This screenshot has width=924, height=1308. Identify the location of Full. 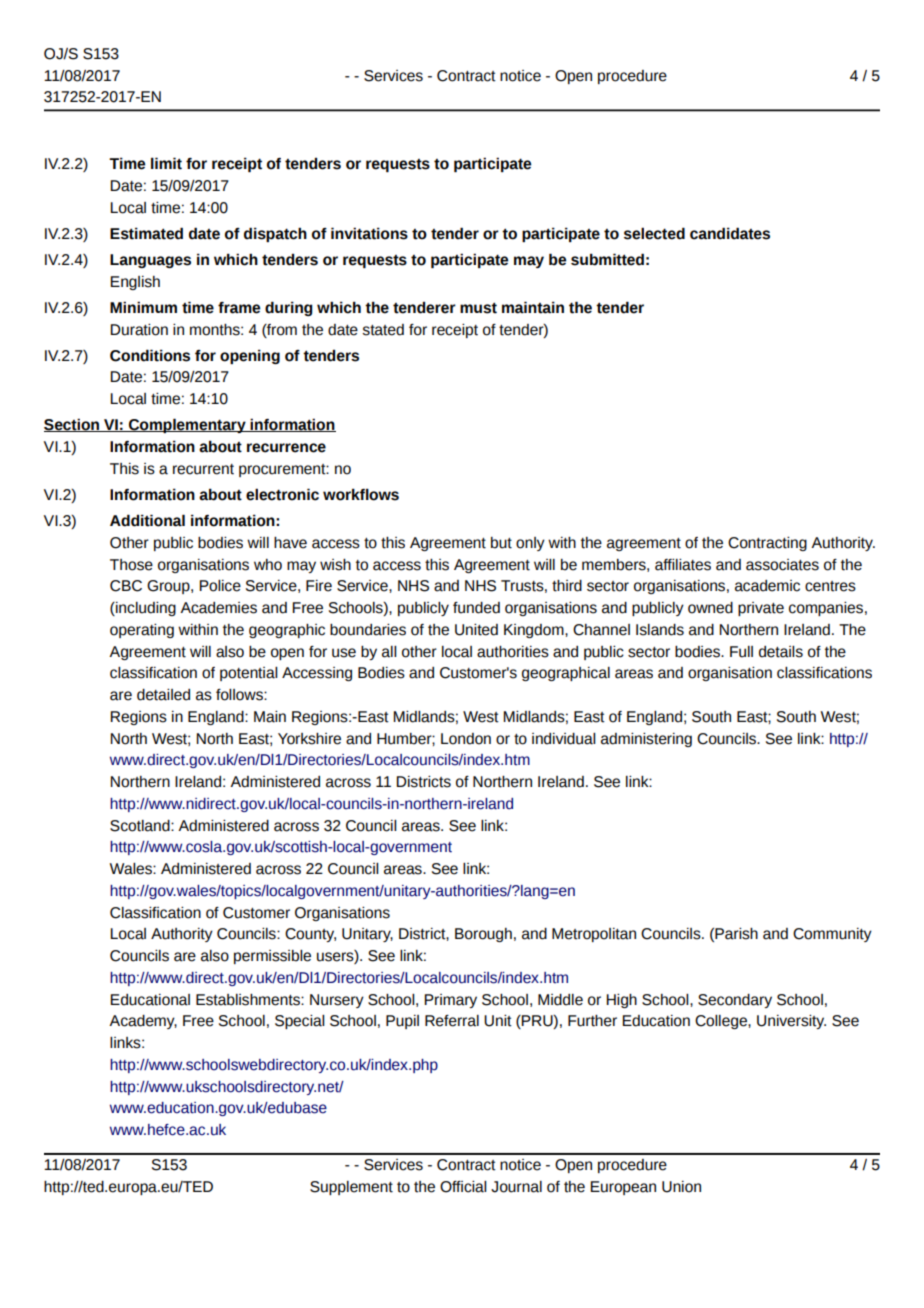
(741, 652).
